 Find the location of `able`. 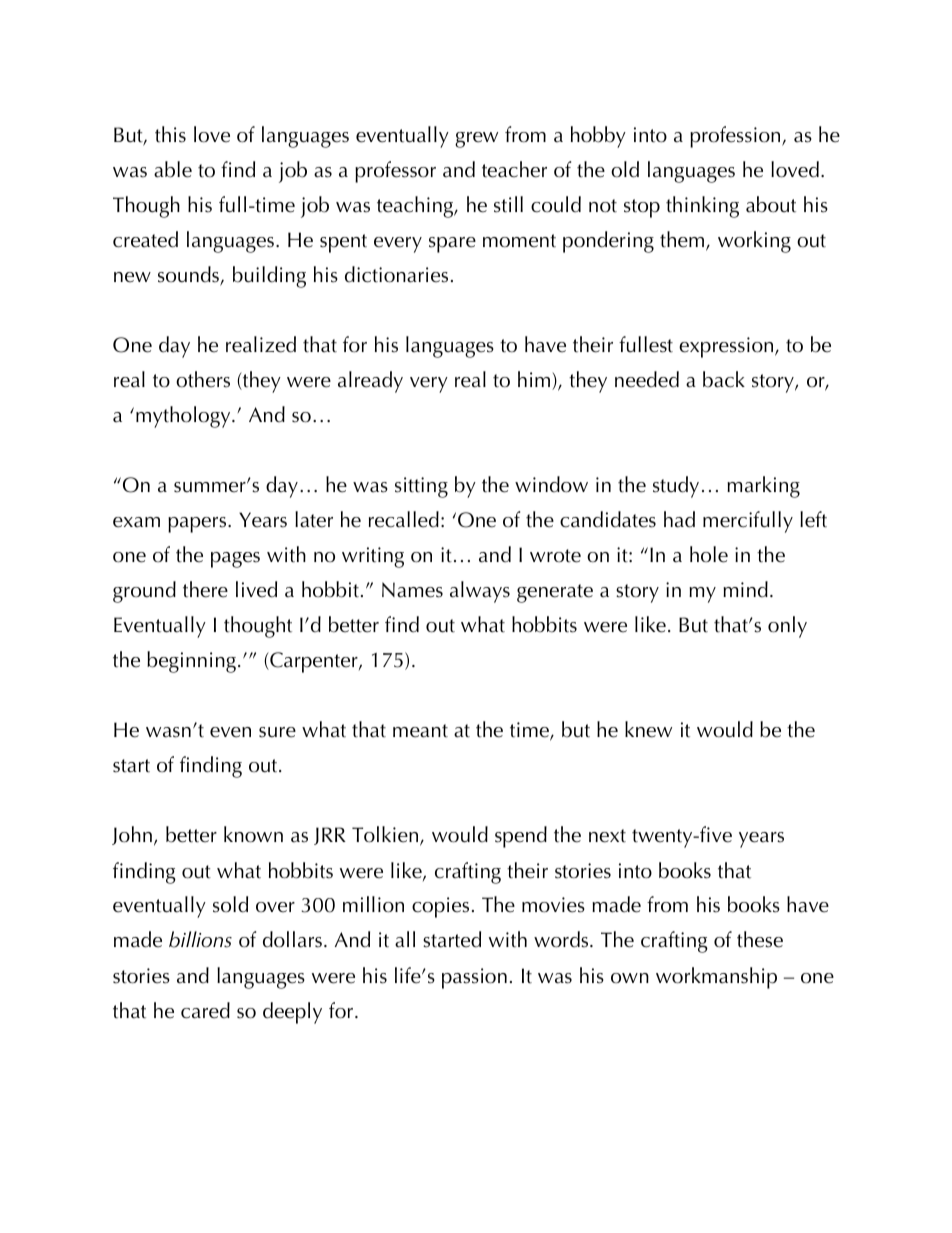

able is located at coordinates (173, 169).
